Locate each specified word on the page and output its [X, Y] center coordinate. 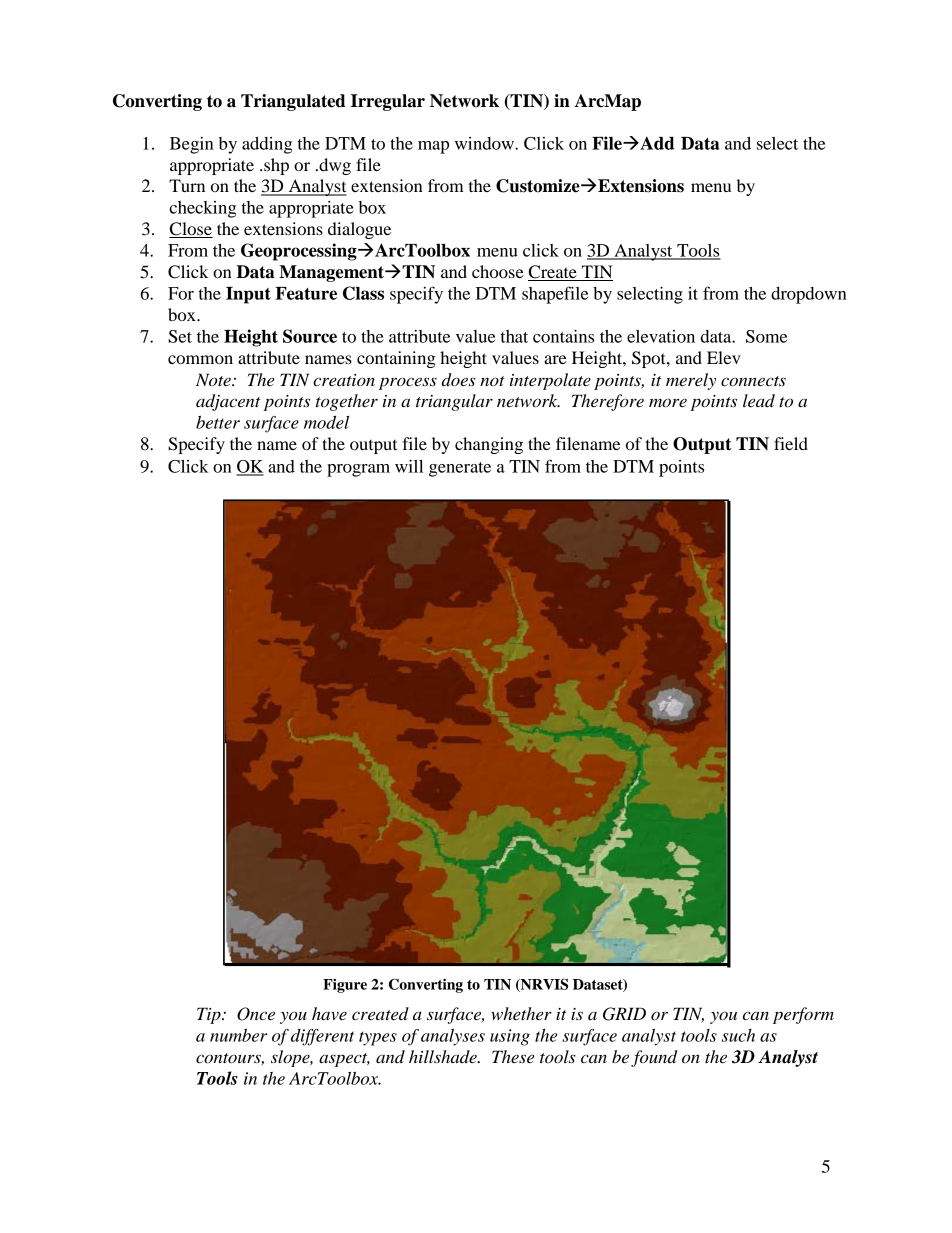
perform [803, 1015]
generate [460, 469]
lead [759, 401]
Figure [345, 986]
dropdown [809, 295]
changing [489, 445]
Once [256, 1014]
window [485, 143]
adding [267, 145]
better [218, 422]
